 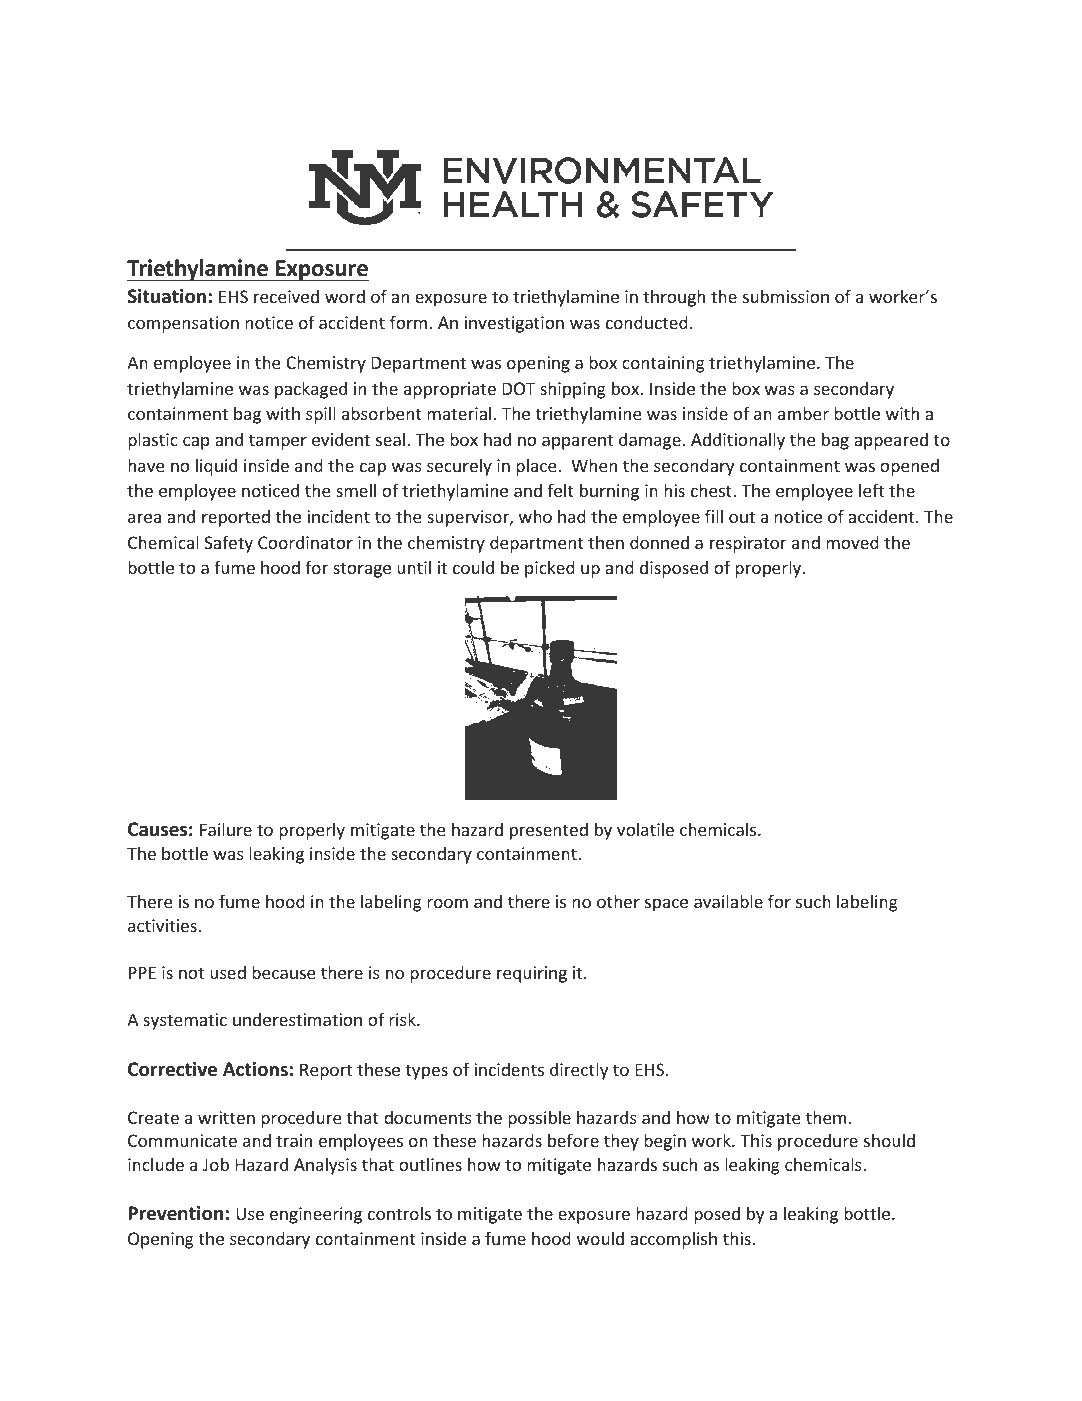 I want to click on Prevention, so click(x=175, y=1213).
